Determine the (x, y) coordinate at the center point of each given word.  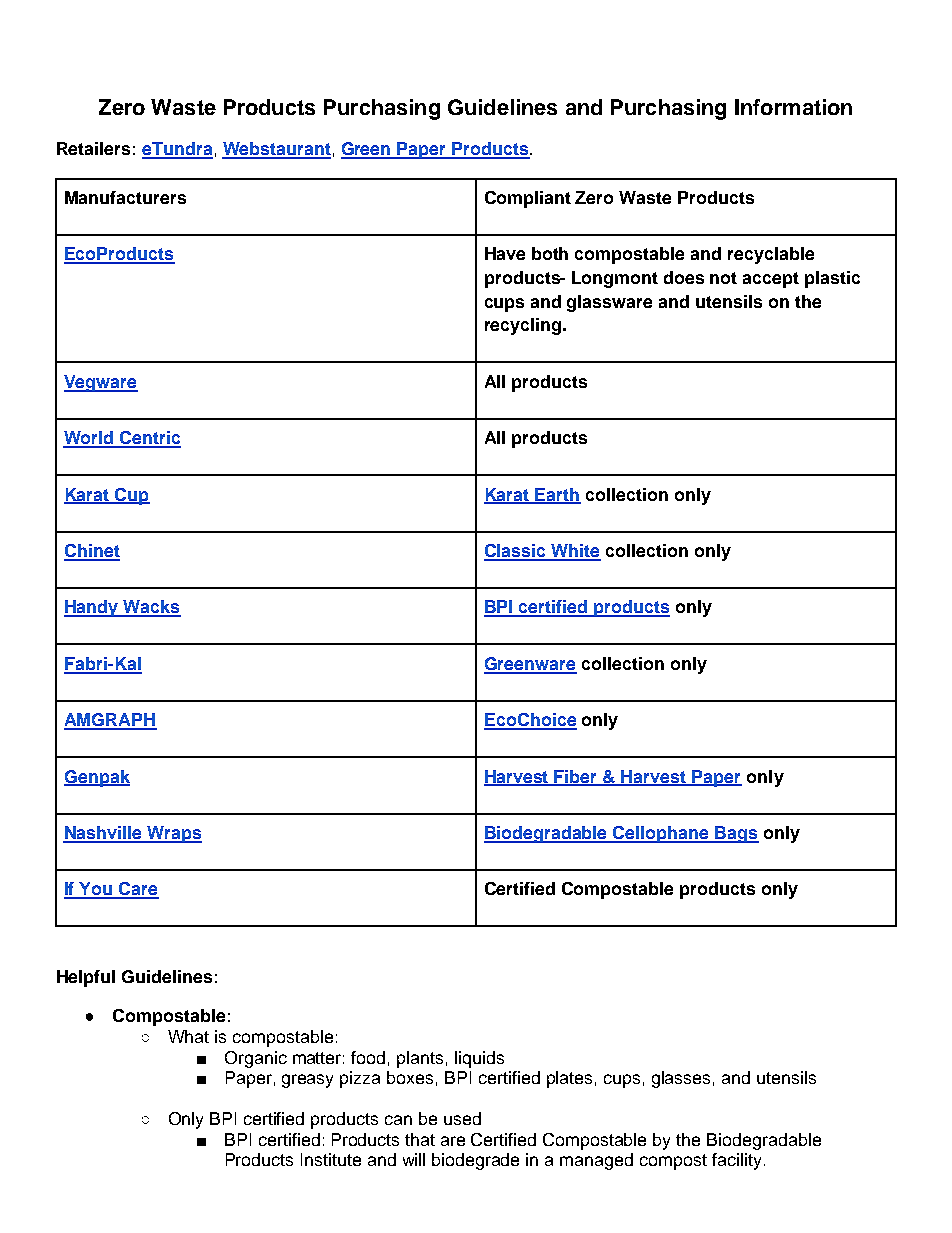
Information (793, 107)
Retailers (93, 148)
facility (736, 1161)
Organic (256, 1059)
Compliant (528, 199)
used (462, 1118)
